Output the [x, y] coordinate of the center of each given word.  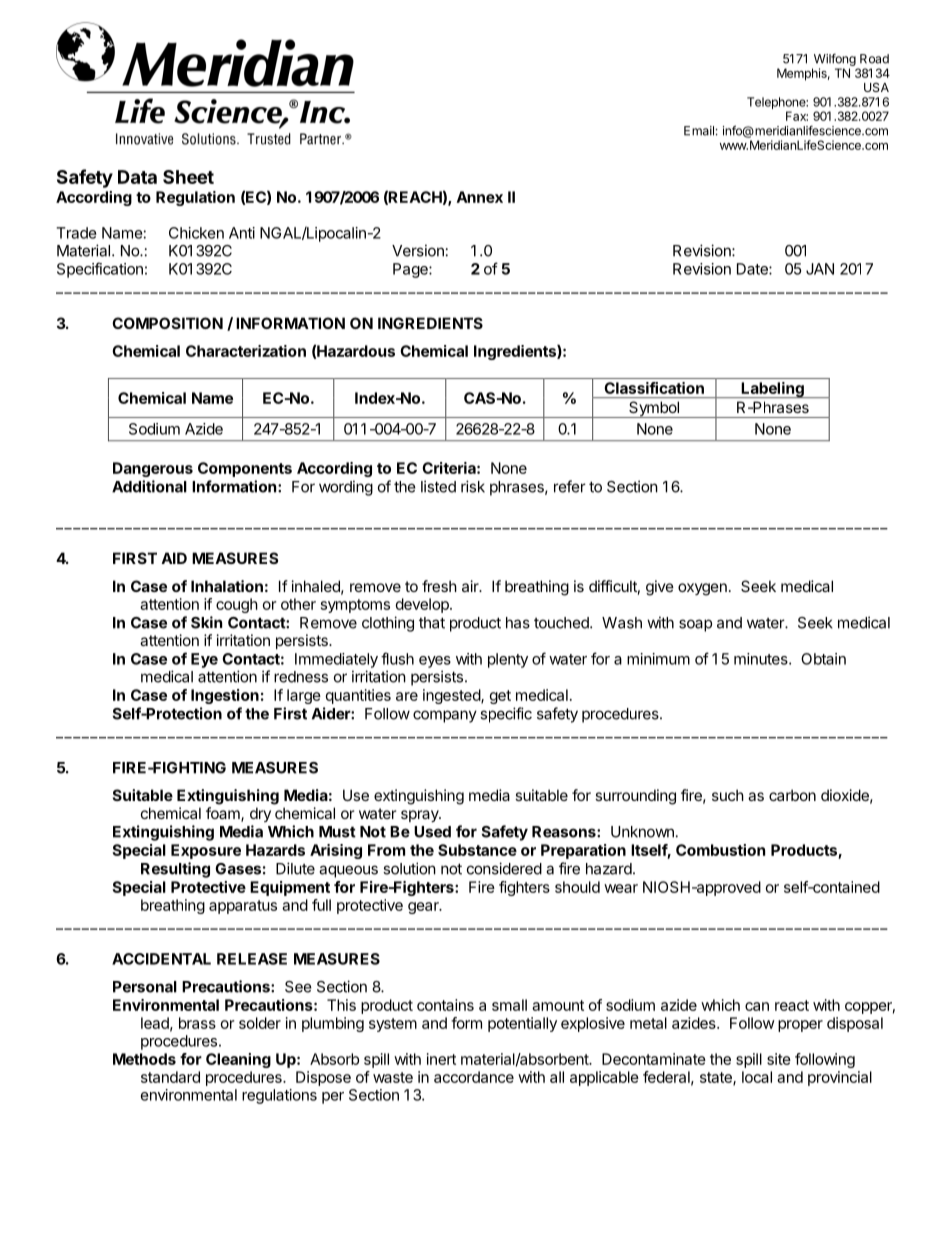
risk [473, 486]
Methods [144, 1059]
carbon [792, 795]
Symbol [654, 409]
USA [876, 87]
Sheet [188, 177]
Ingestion [225, 696]
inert [441, 1059]
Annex [480, 197]
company [445, 716]
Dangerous [153, 469]
